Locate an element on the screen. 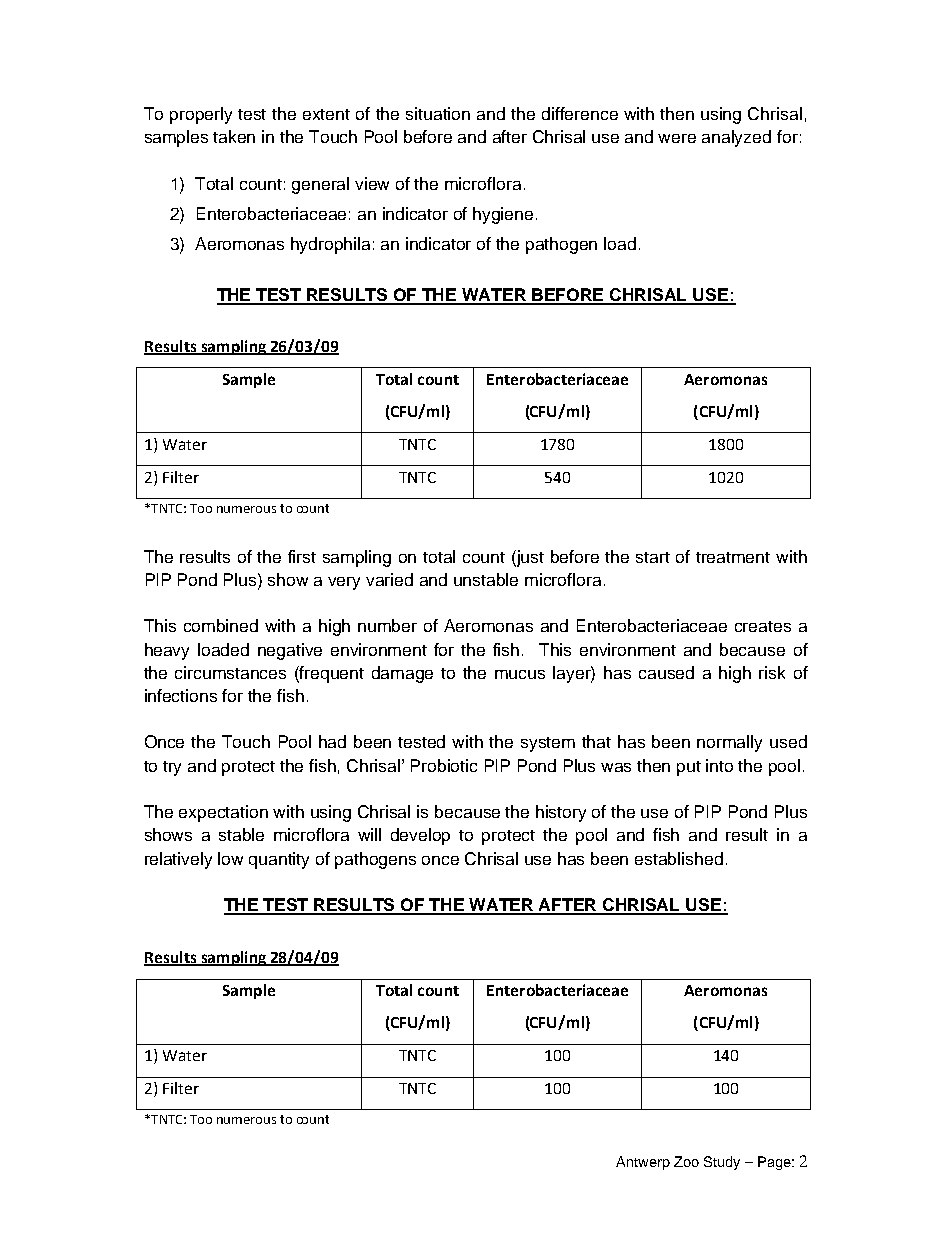 This screenshot has width=952, height=1233. creates is located at coordinates (763, 626).
